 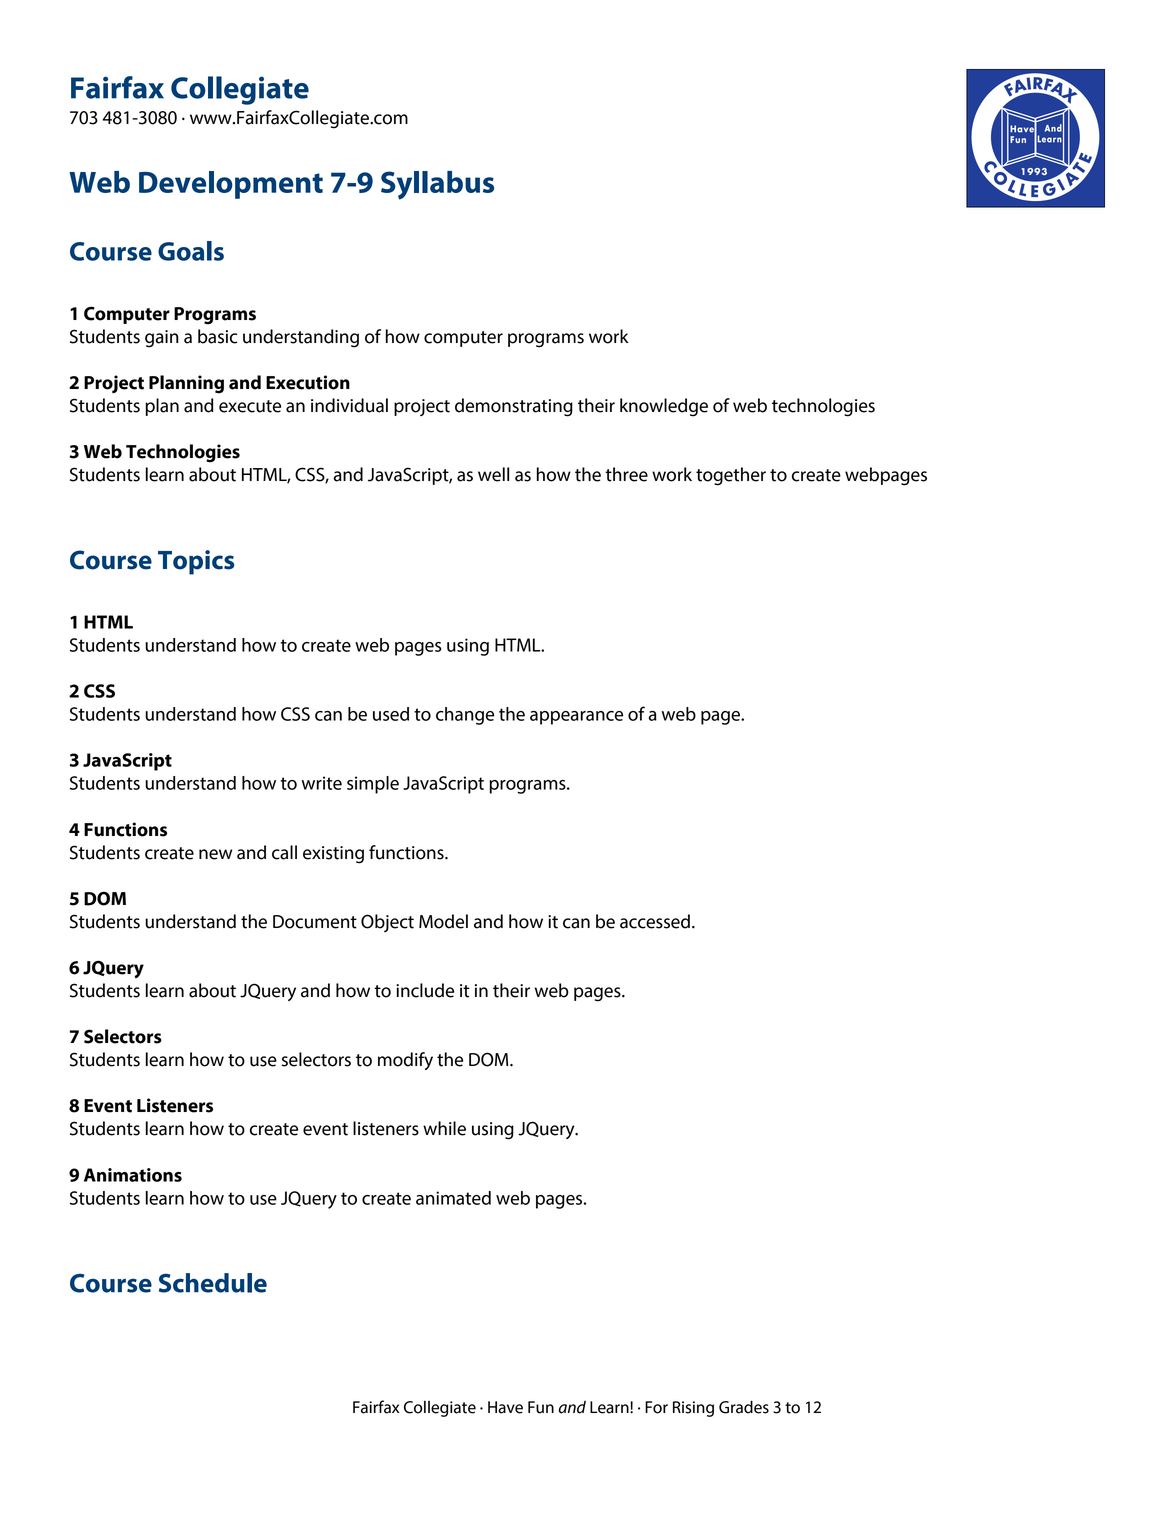 I want to click on Syllabus, so click(x=437, y=185).
